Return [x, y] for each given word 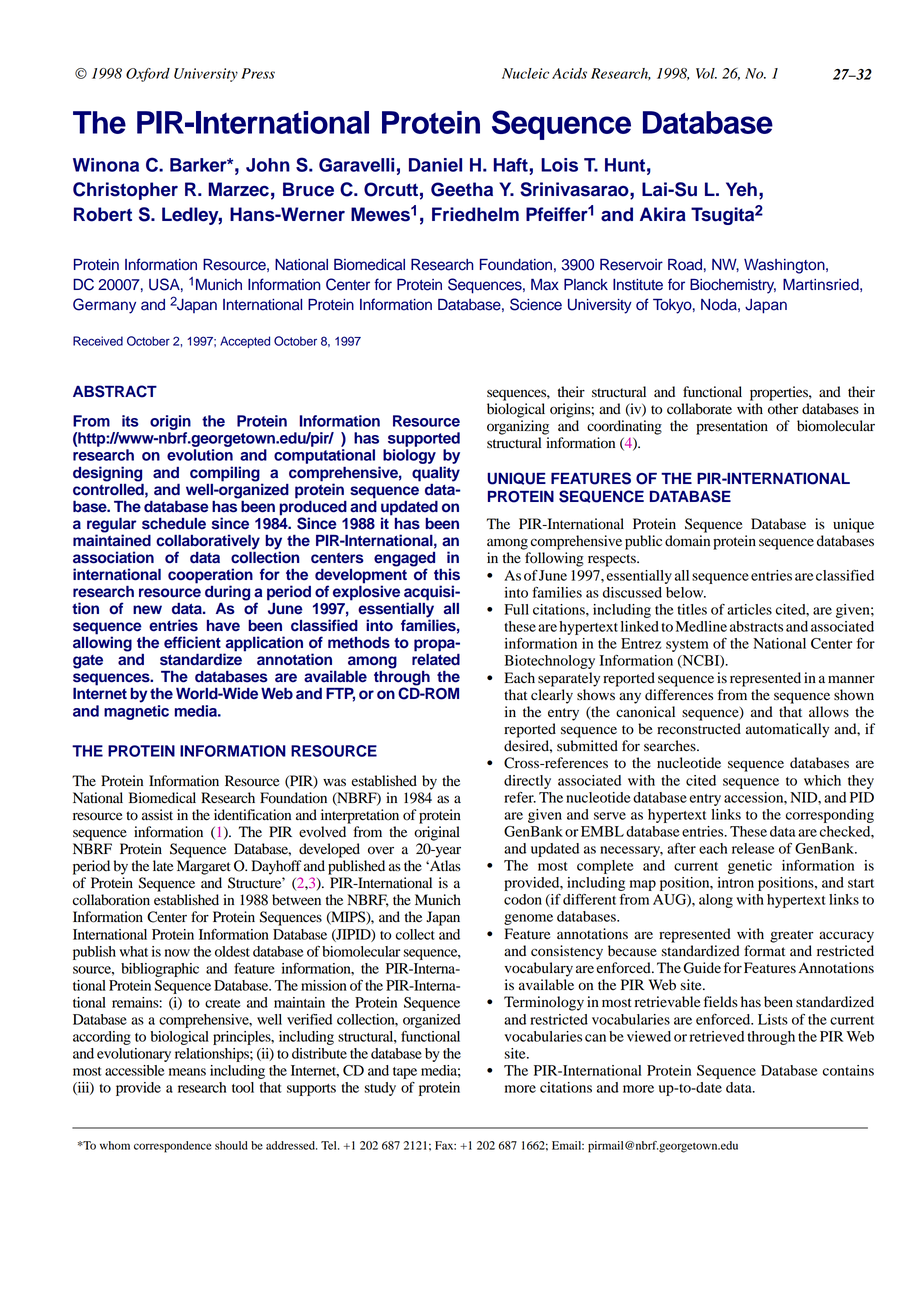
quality [436, 474]
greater [791, 936]
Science [536, 304]
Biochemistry [733, 286]
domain [687, 541]
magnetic [136, 712]
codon [523, 899]
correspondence [172, 1147]
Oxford [148, 75]
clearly [552, 696]
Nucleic [525, 73]
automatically [787, 730]
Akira [663, 214]
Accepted [245, 342]
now [177, 953]
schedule [174, 524]
